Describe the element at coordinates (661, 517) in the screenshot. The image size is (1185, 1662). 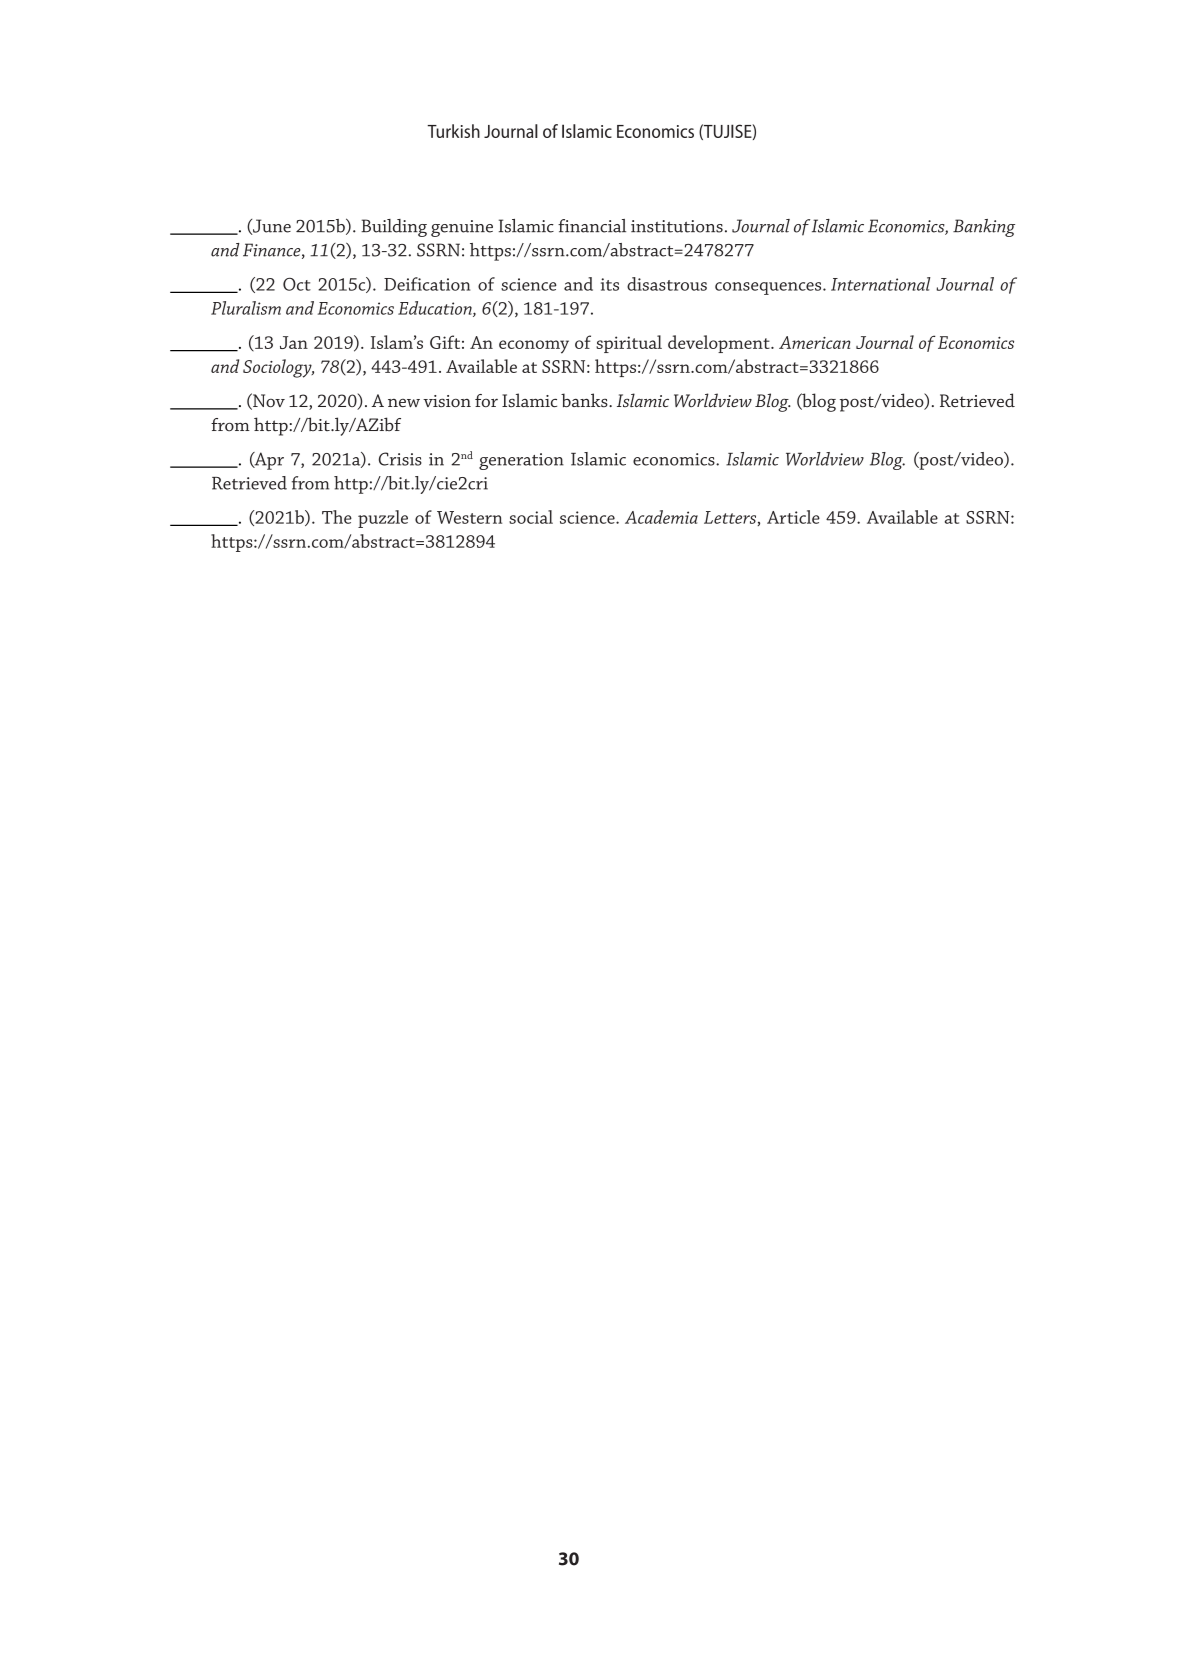
I see `Academia` at that location.
